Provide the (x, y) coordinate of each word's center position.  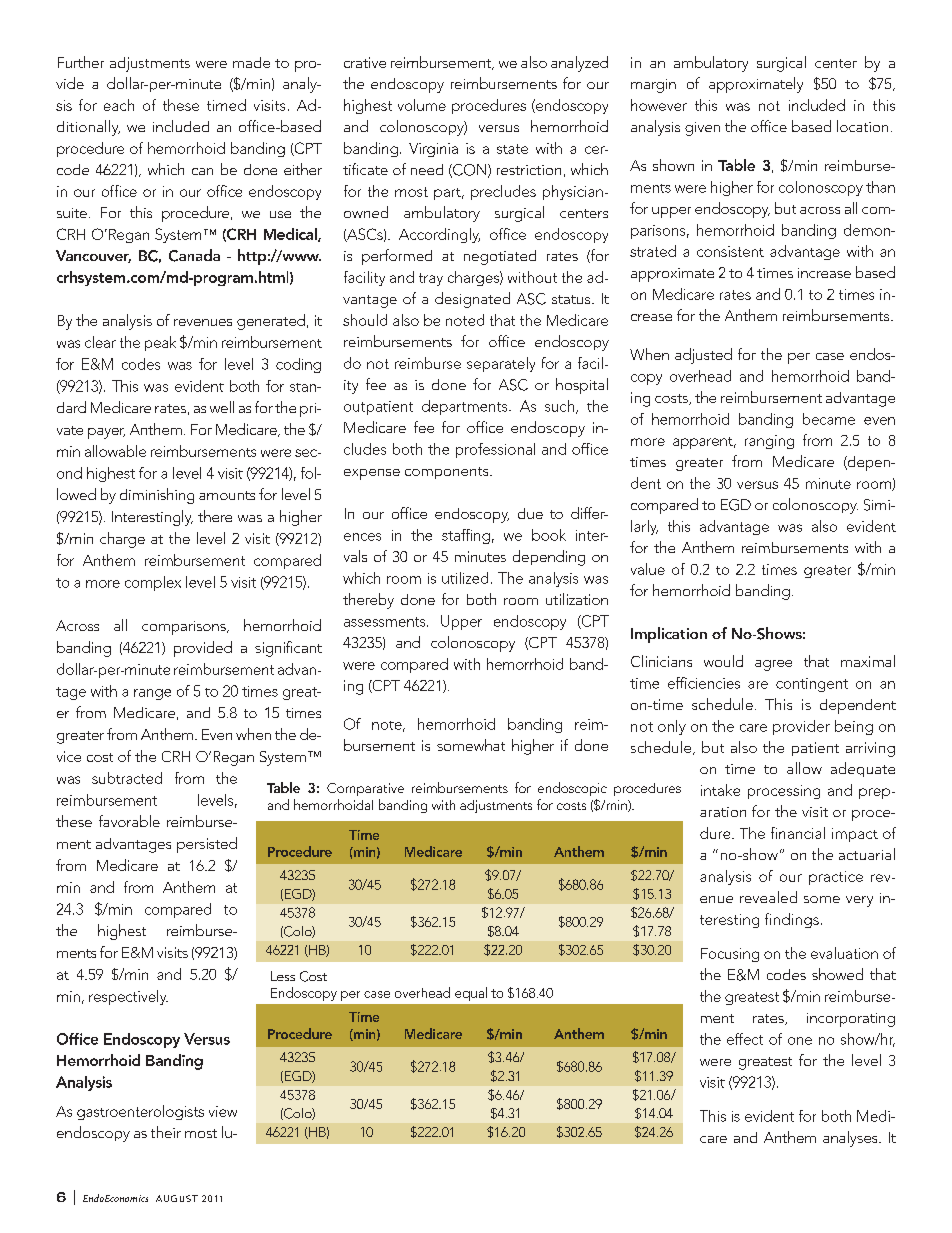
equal (471, 994)
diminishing (157, 496)
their (166, 1132)
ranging (769, 442)
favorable (129, 821)
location (862, 126)
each (119, 105)
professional (495, 450)
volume (422, 105)
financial (798, 833)
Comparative (365, 789)
